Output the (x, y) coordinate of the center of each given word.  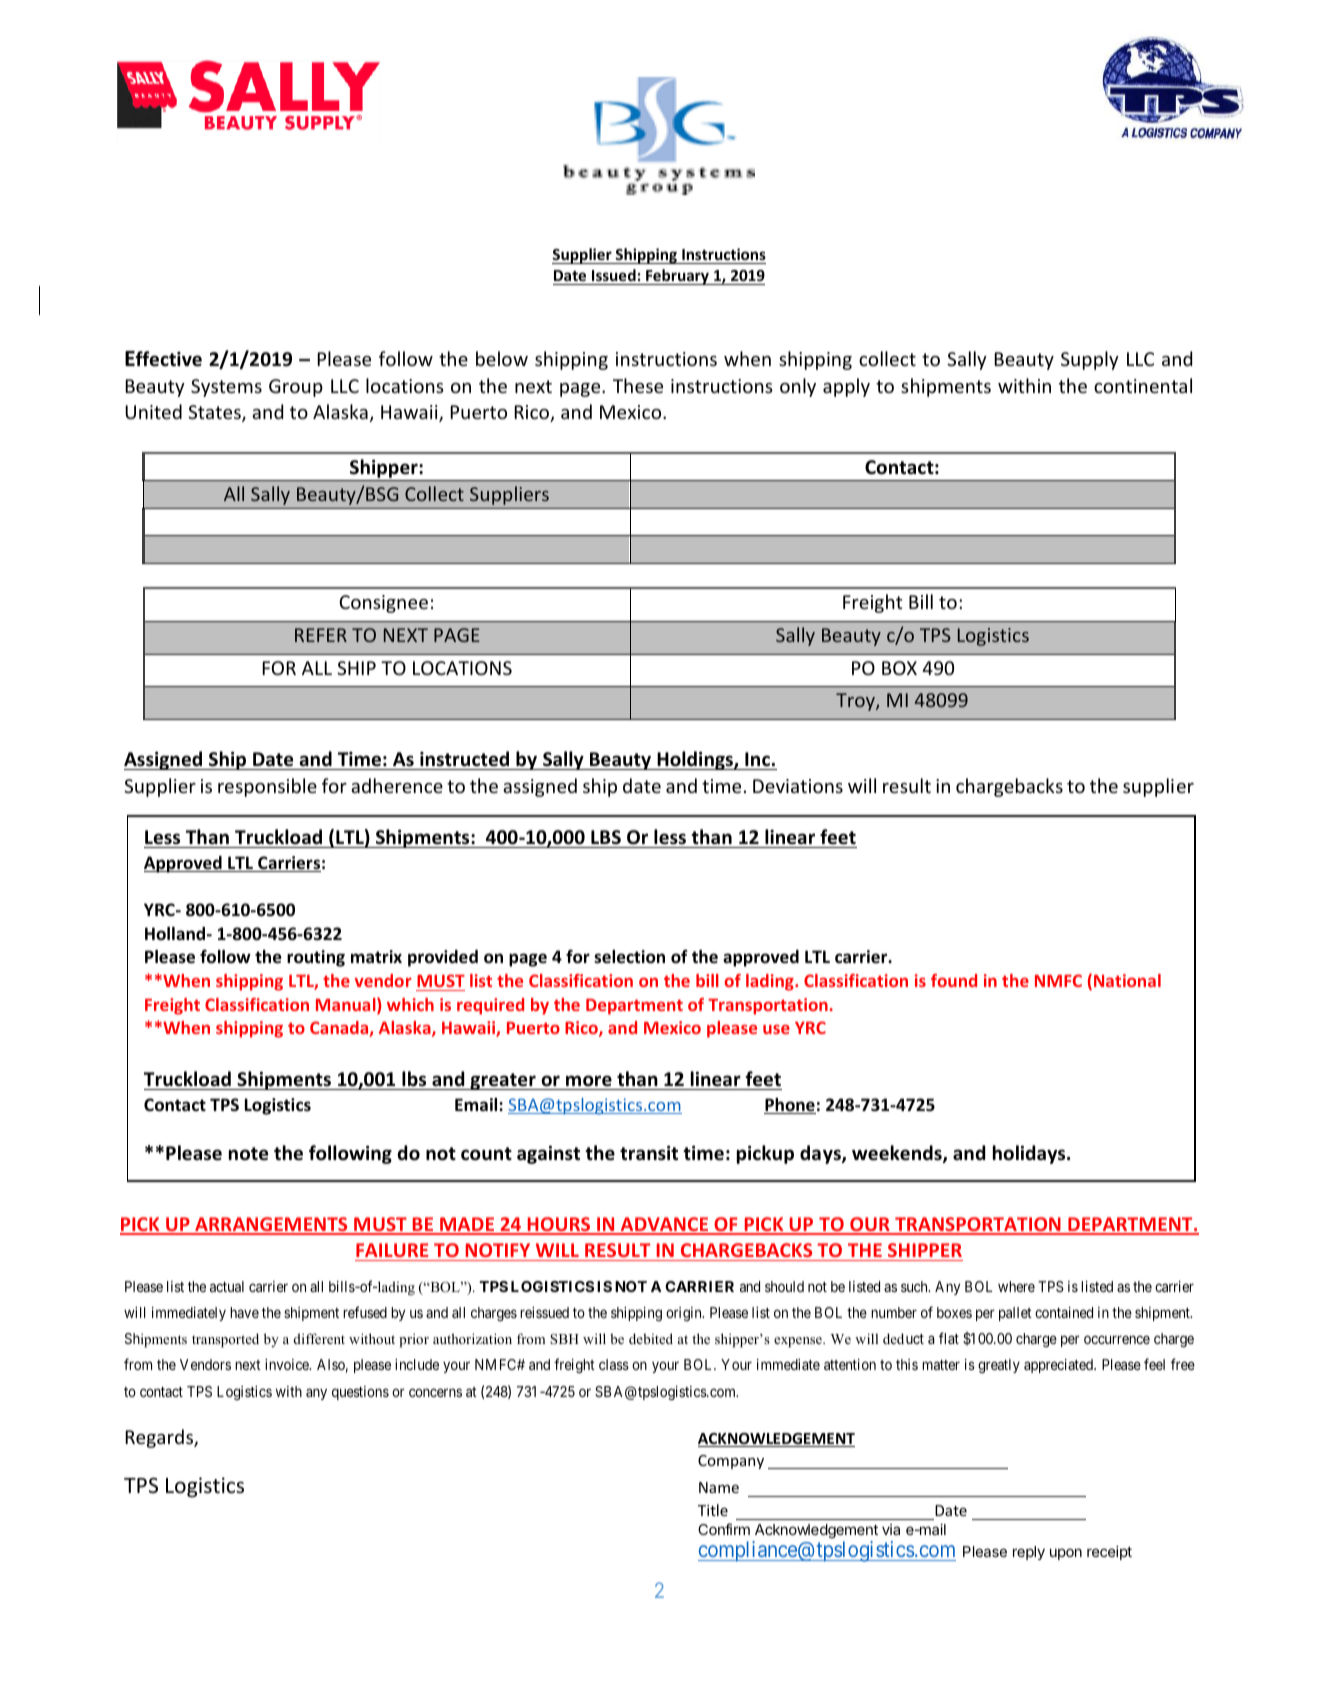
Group (296, 388)
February (677, 277)
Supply (1090, 360)
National (1127, 980)
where (1016, 1286)
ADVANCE (664, 1225)
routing (316, 958)
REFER (321, 635)
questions (360, 1393)
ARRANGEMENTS (271, 1225)
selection (629, 957)
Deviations (798, 786)
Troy (856, 702)
